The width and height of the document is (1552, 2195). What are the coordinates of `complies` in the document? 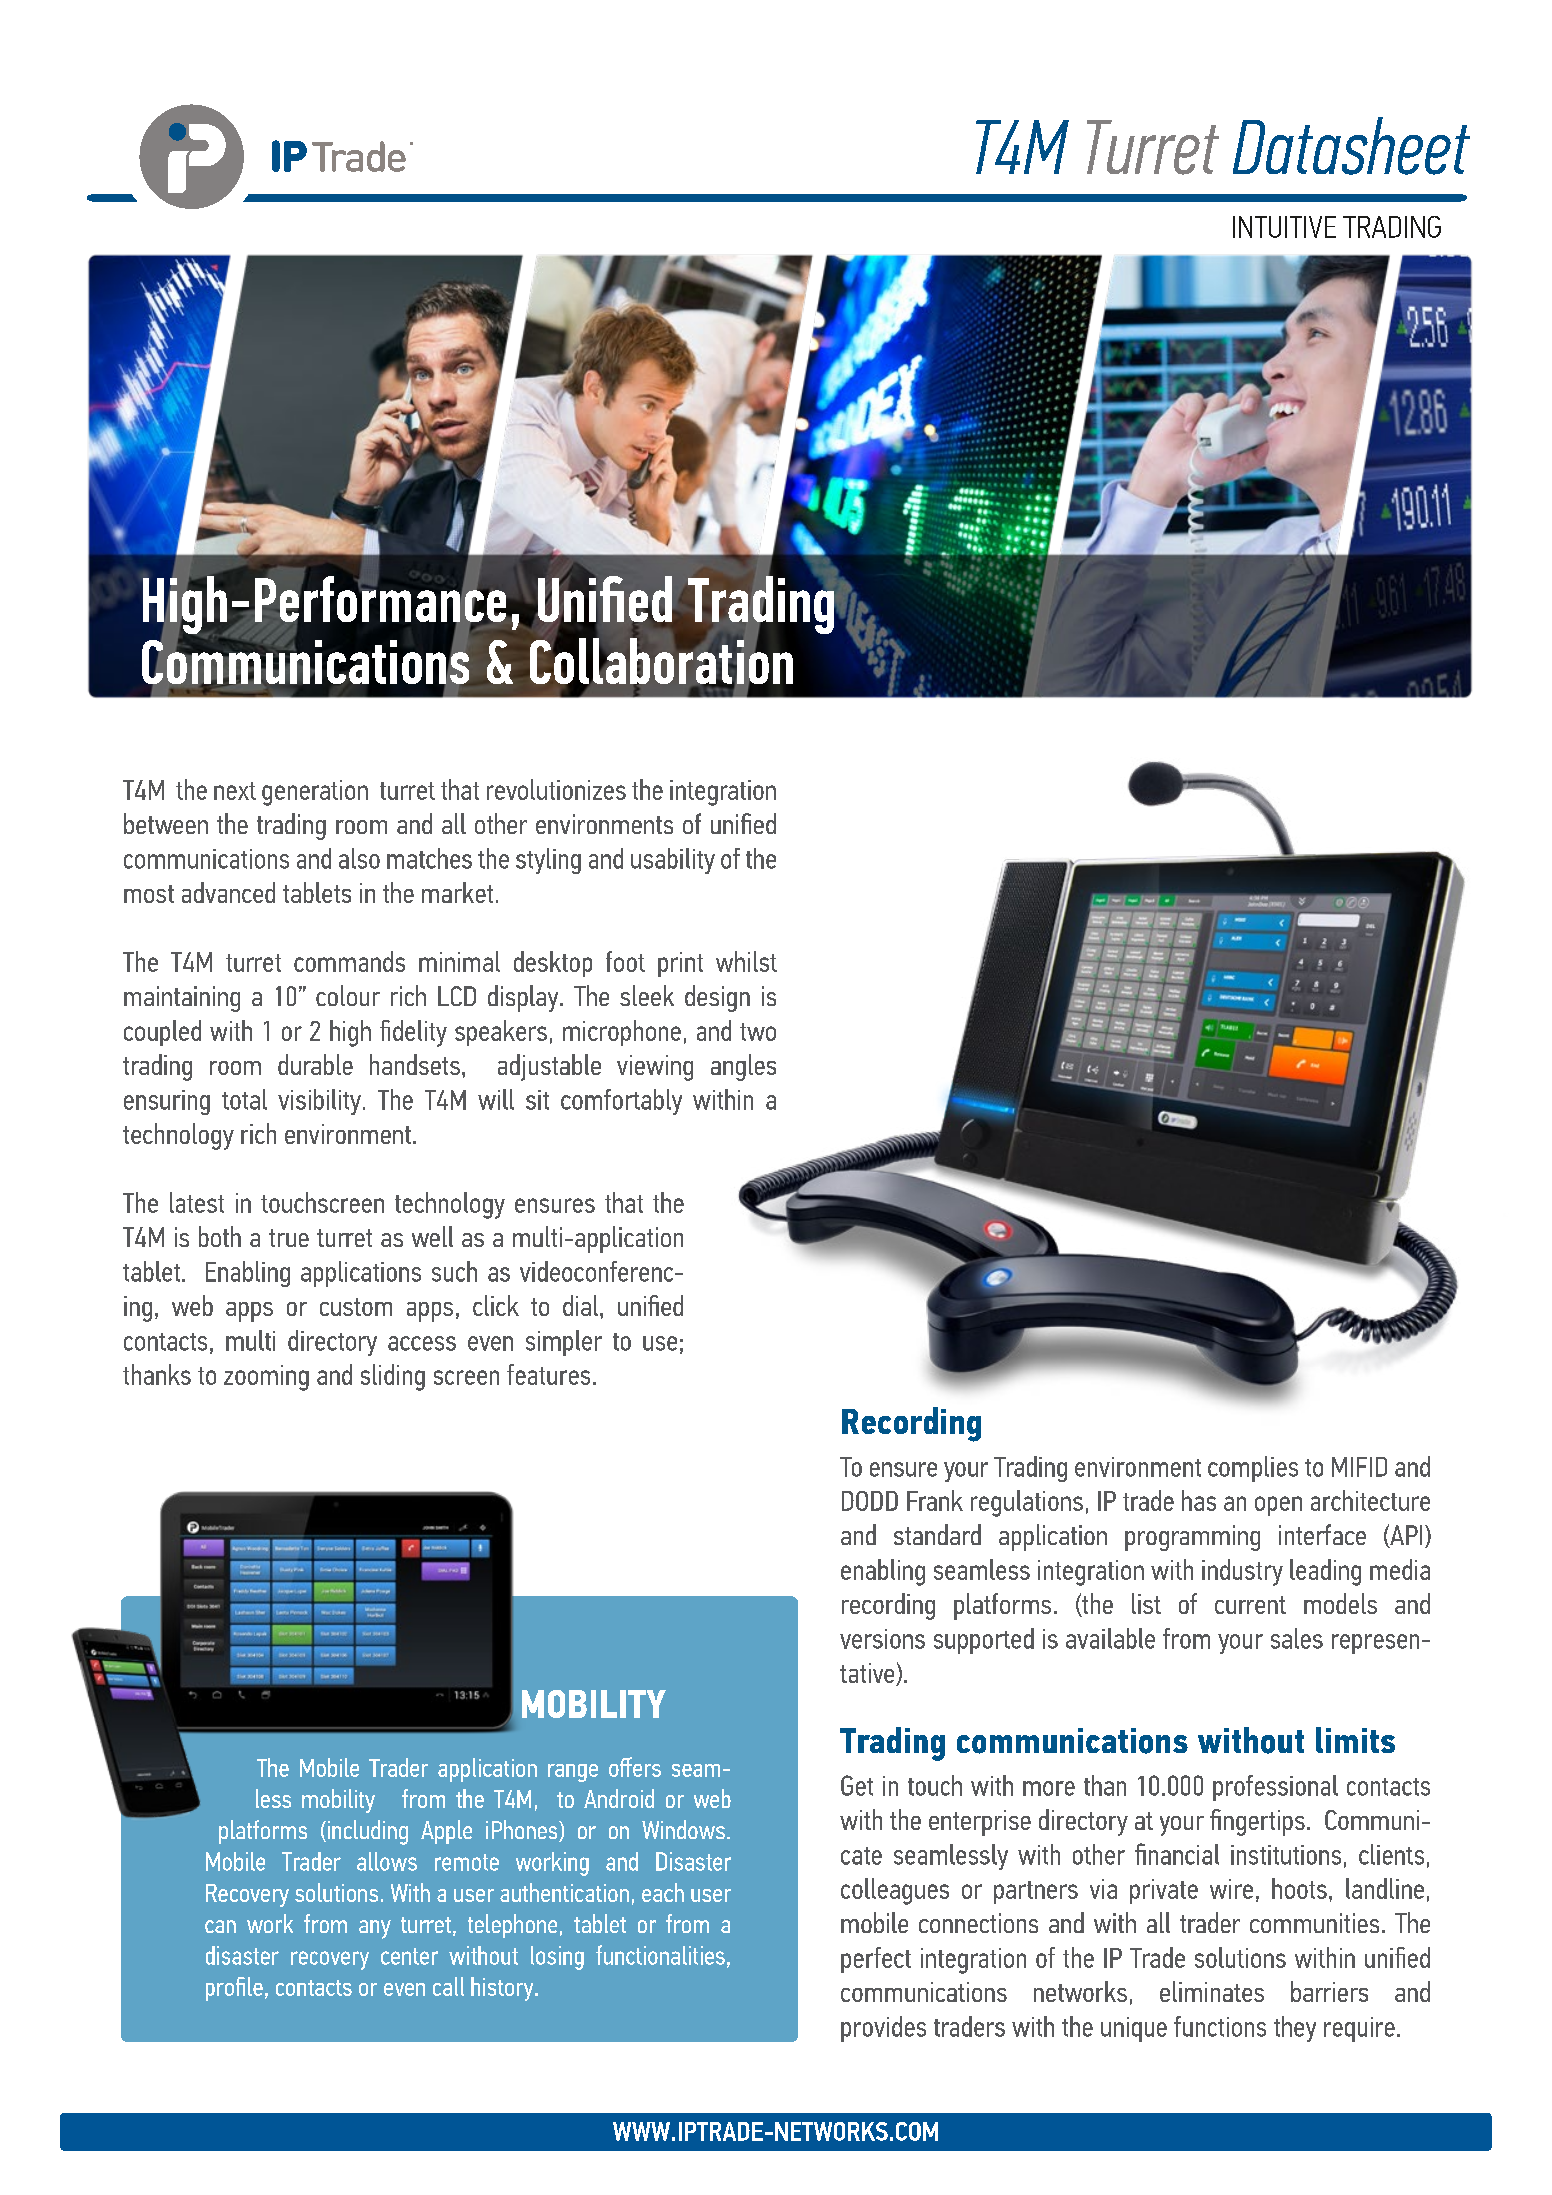 It's located at (1253, 1469).
